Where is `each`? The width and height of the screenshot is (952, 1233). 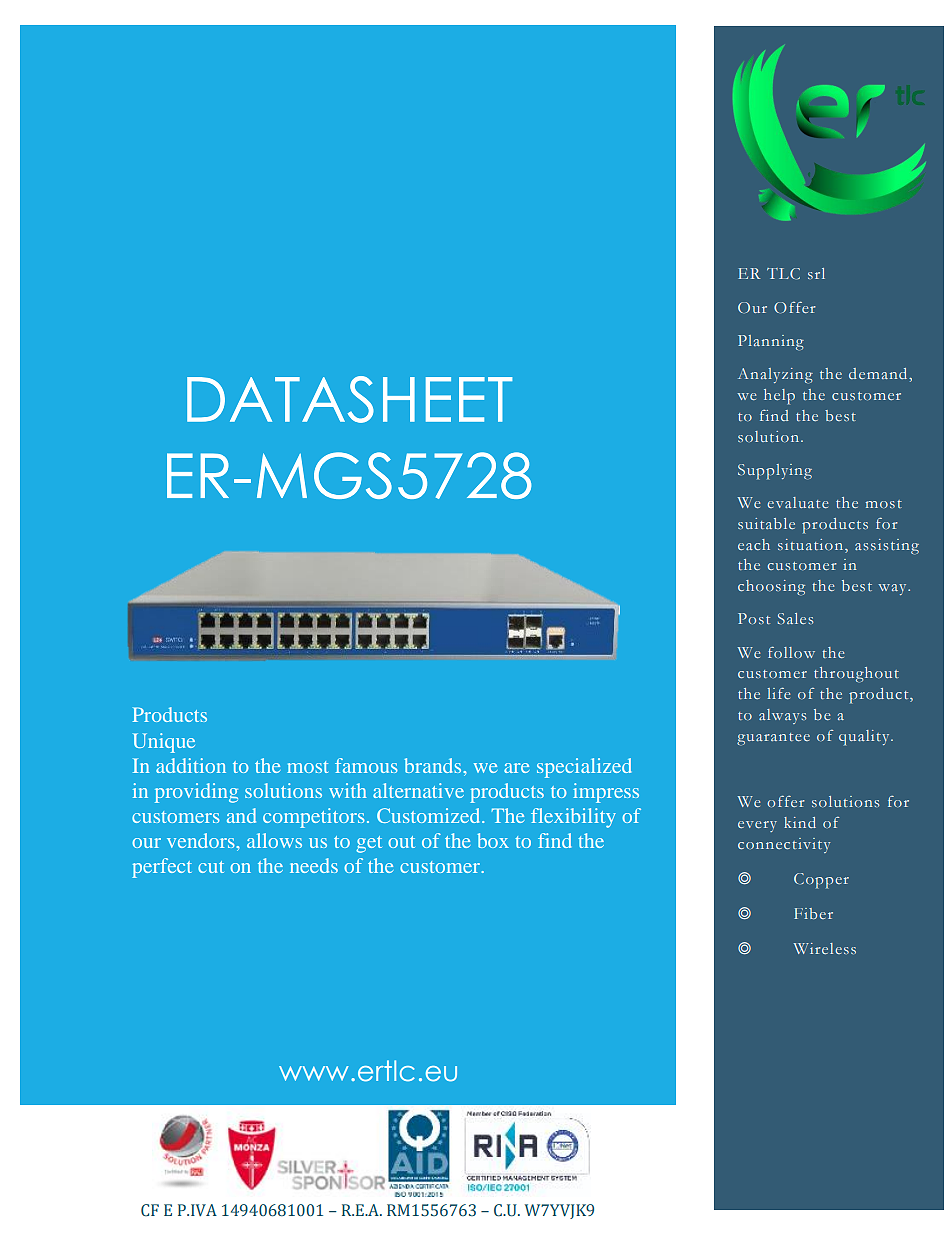
each is located at coordinates (754, 544).
